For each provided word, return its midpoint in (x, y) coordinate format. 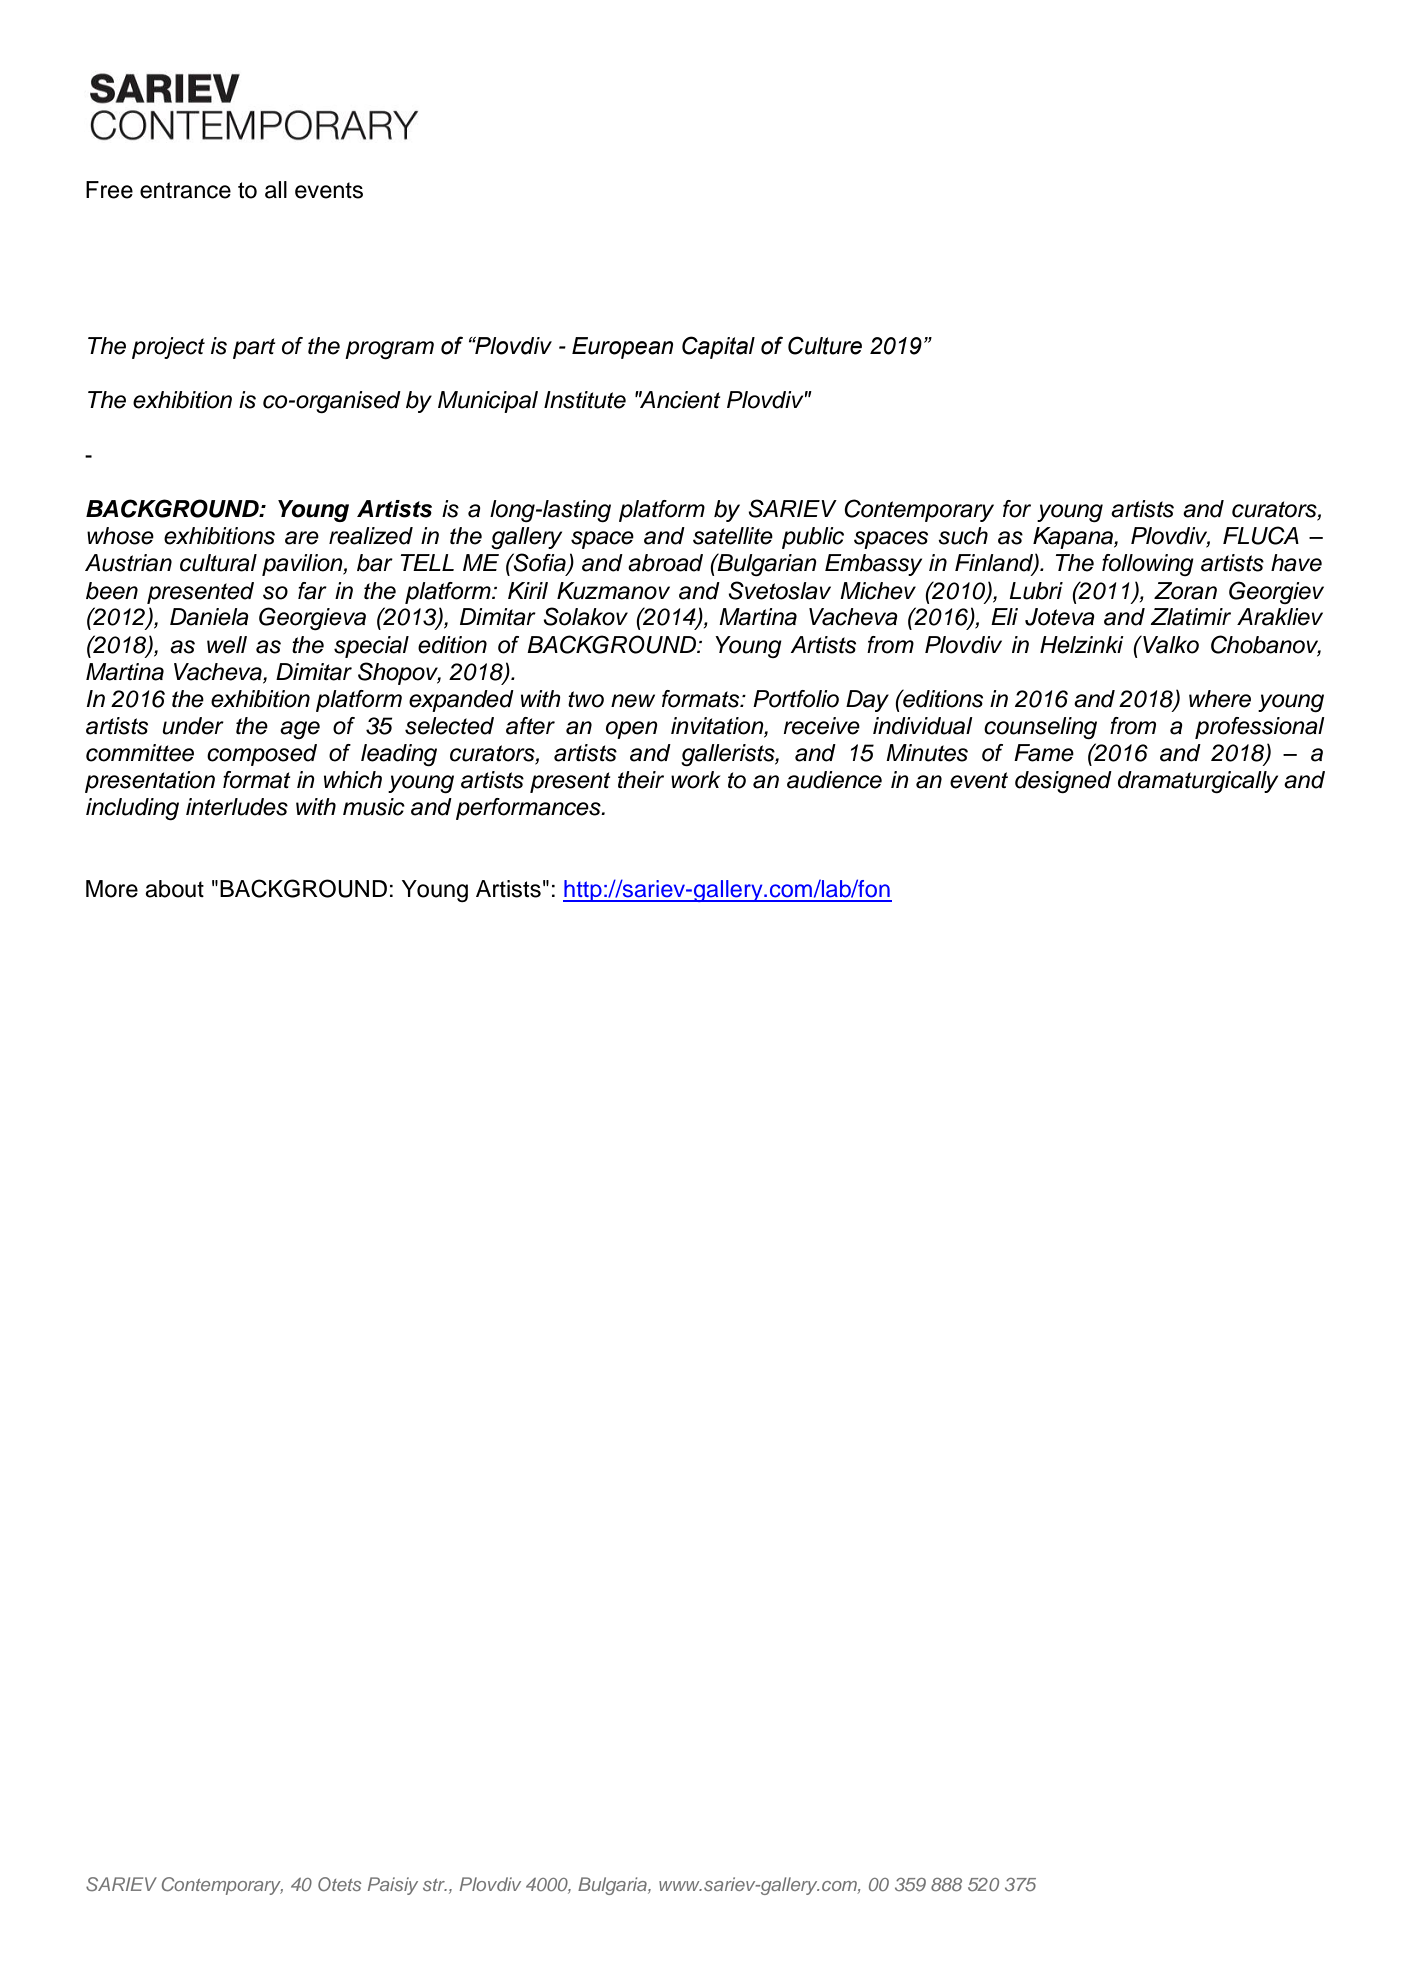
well (227, 645)
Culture (825, 345)
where (1220, 699)
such (963, 536)
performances (529, 809)
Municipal (488, 402)
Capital (718, 347)
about (174, 889)
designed (1063, 782)
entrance (185, 190)
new (633, 701)
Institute (585, 400)
